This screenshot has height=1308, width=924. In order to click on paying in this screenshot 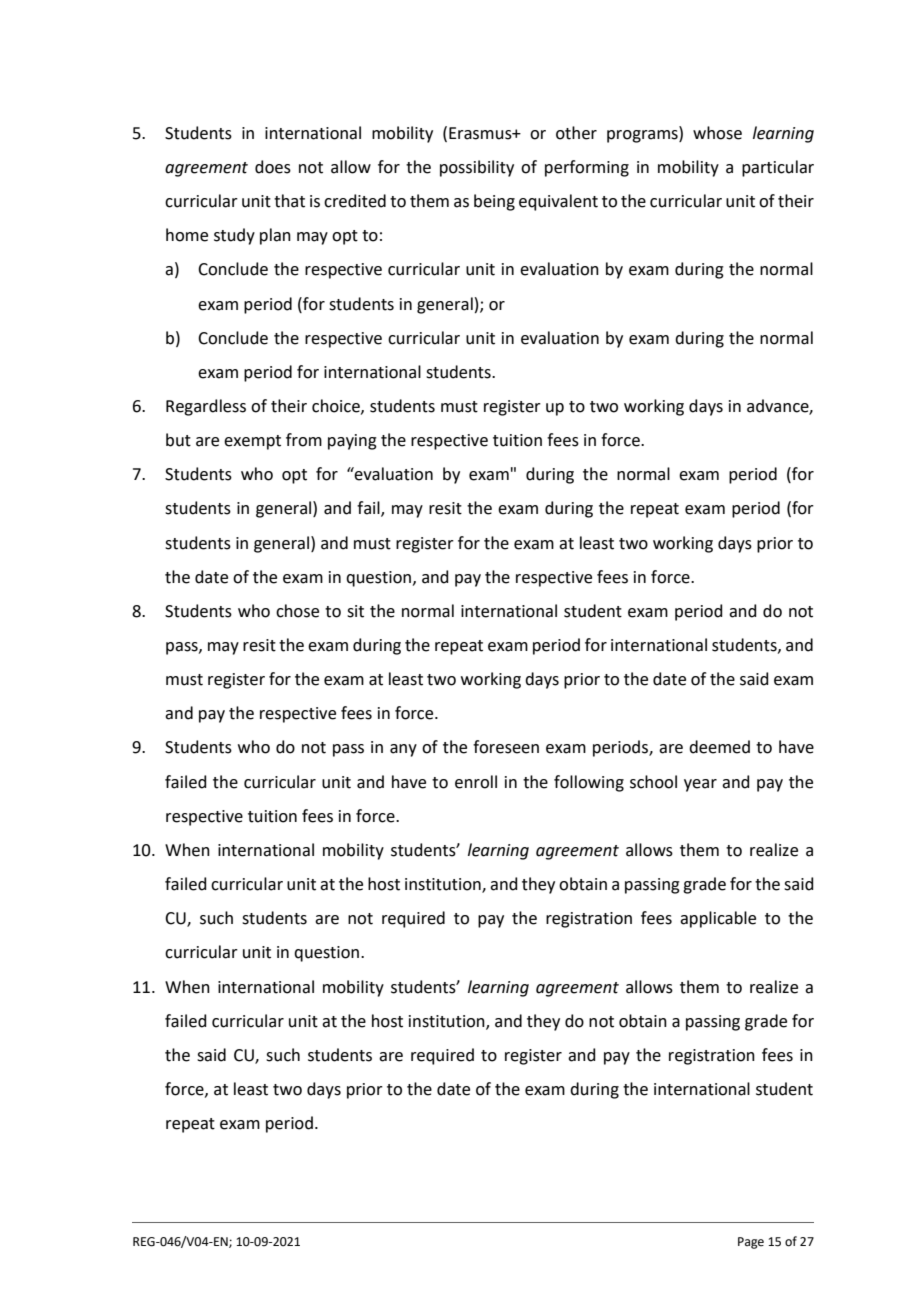, I will do `click(352, 442)`.
